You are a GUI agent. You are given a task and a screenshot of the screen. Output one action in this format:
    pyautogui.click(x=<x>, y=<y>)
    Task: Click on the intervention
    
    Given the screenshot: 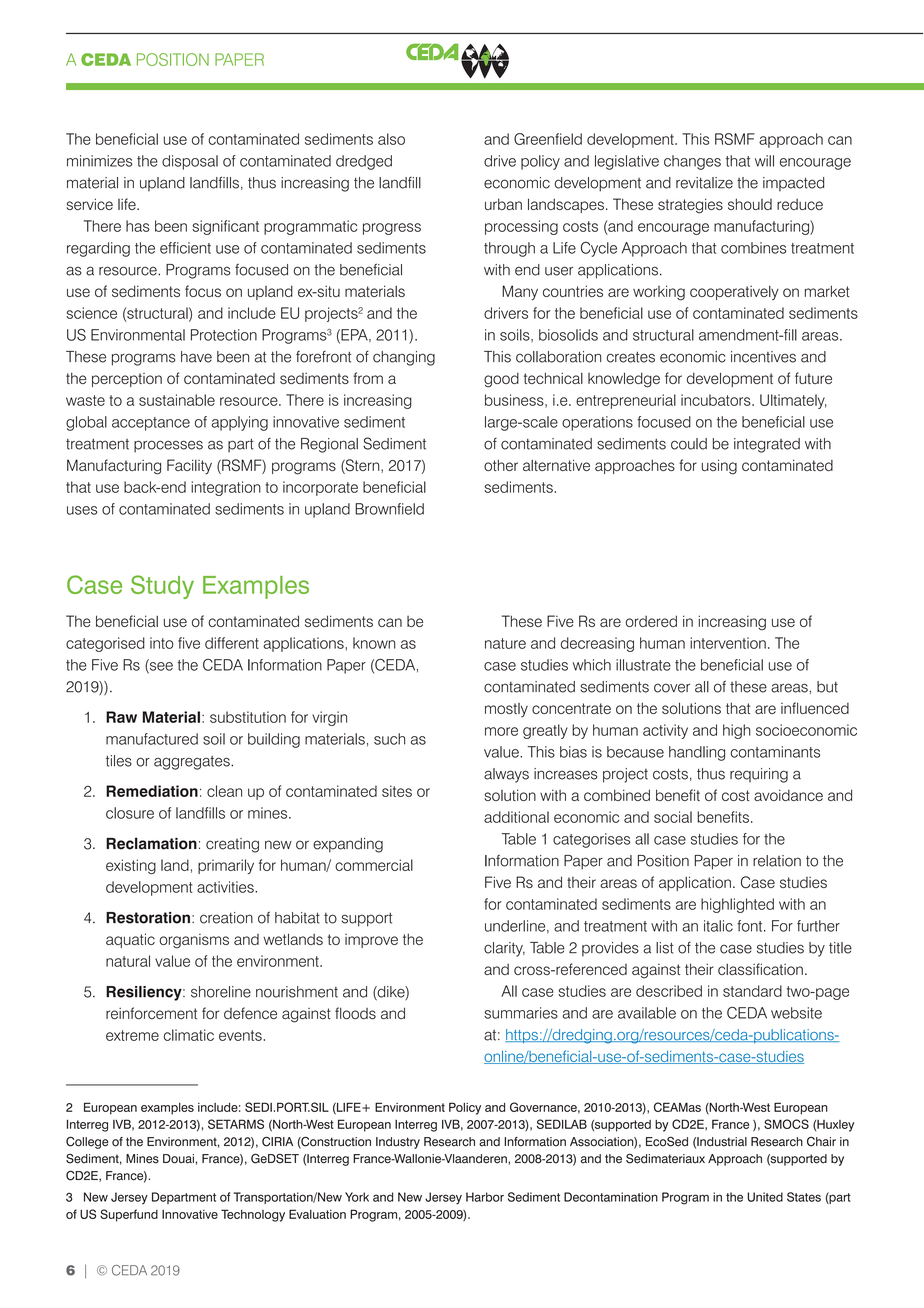 What is the action you would take?
    pyautogui.click(x=728, y=643)
